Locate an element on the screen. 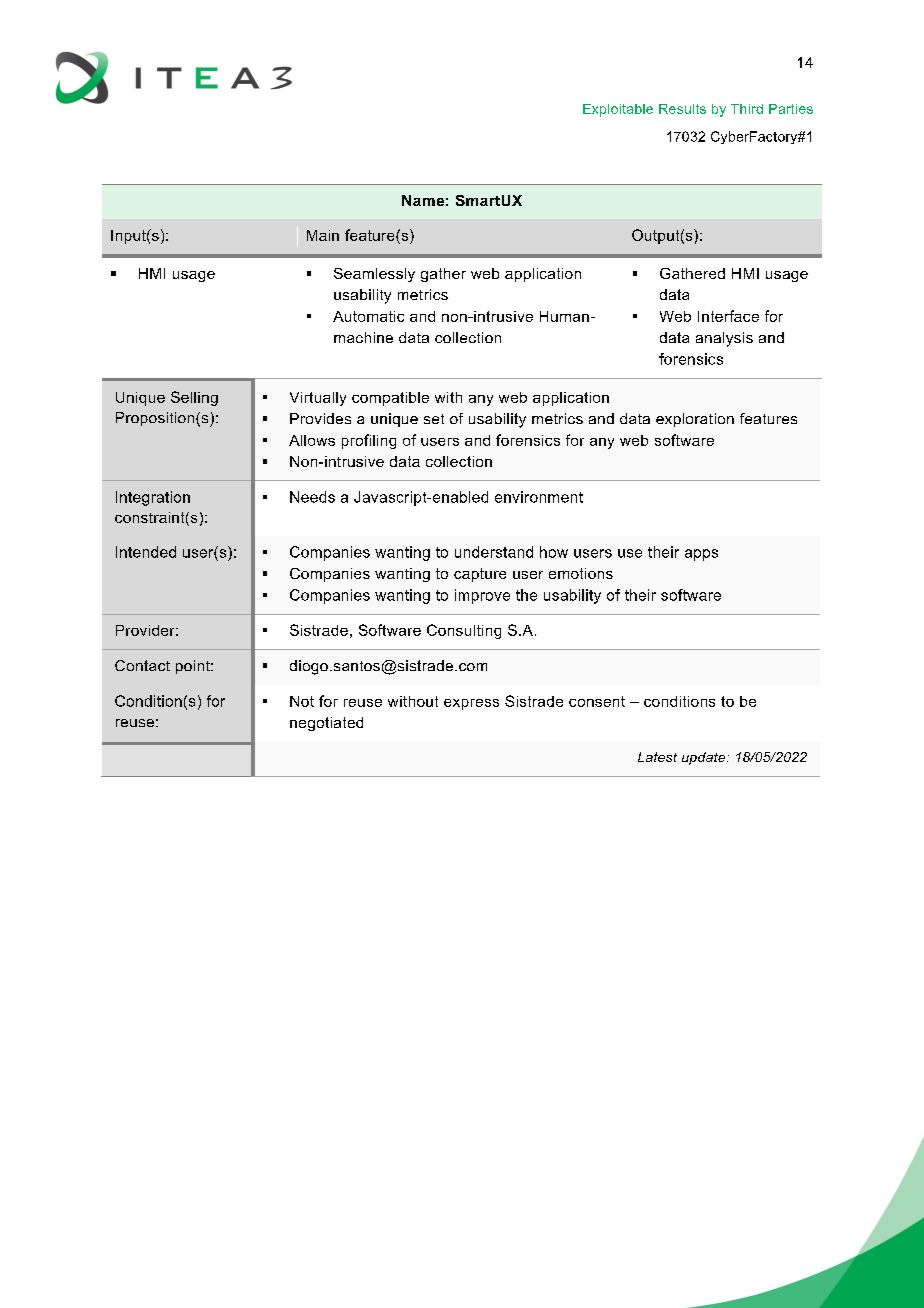 The image size is (924, 1308). Results is located at coordinates (682, 109).
